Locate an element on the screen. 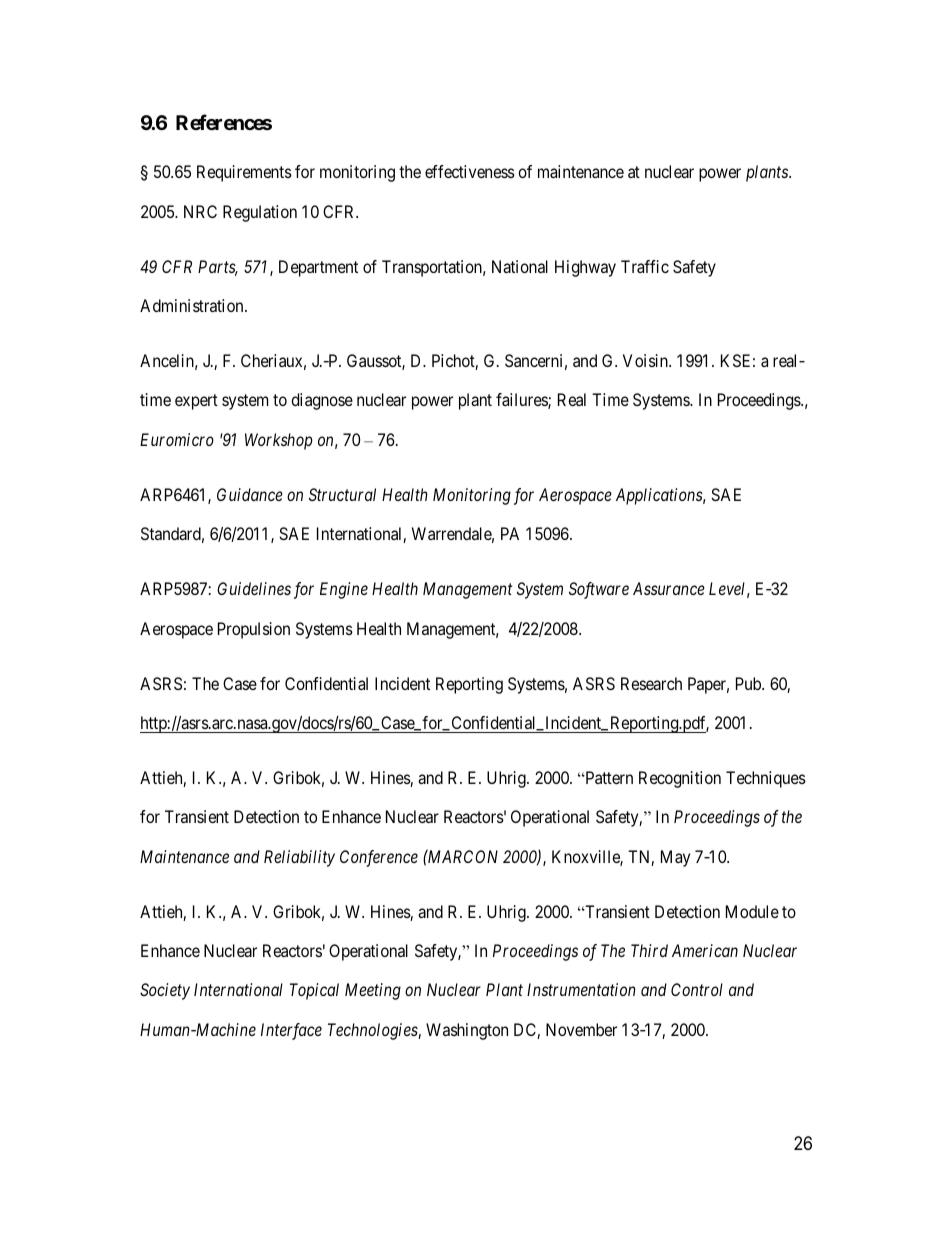 This screenshot has width=952, height=1233. effectiveness is located at coordinates (470, 171).
